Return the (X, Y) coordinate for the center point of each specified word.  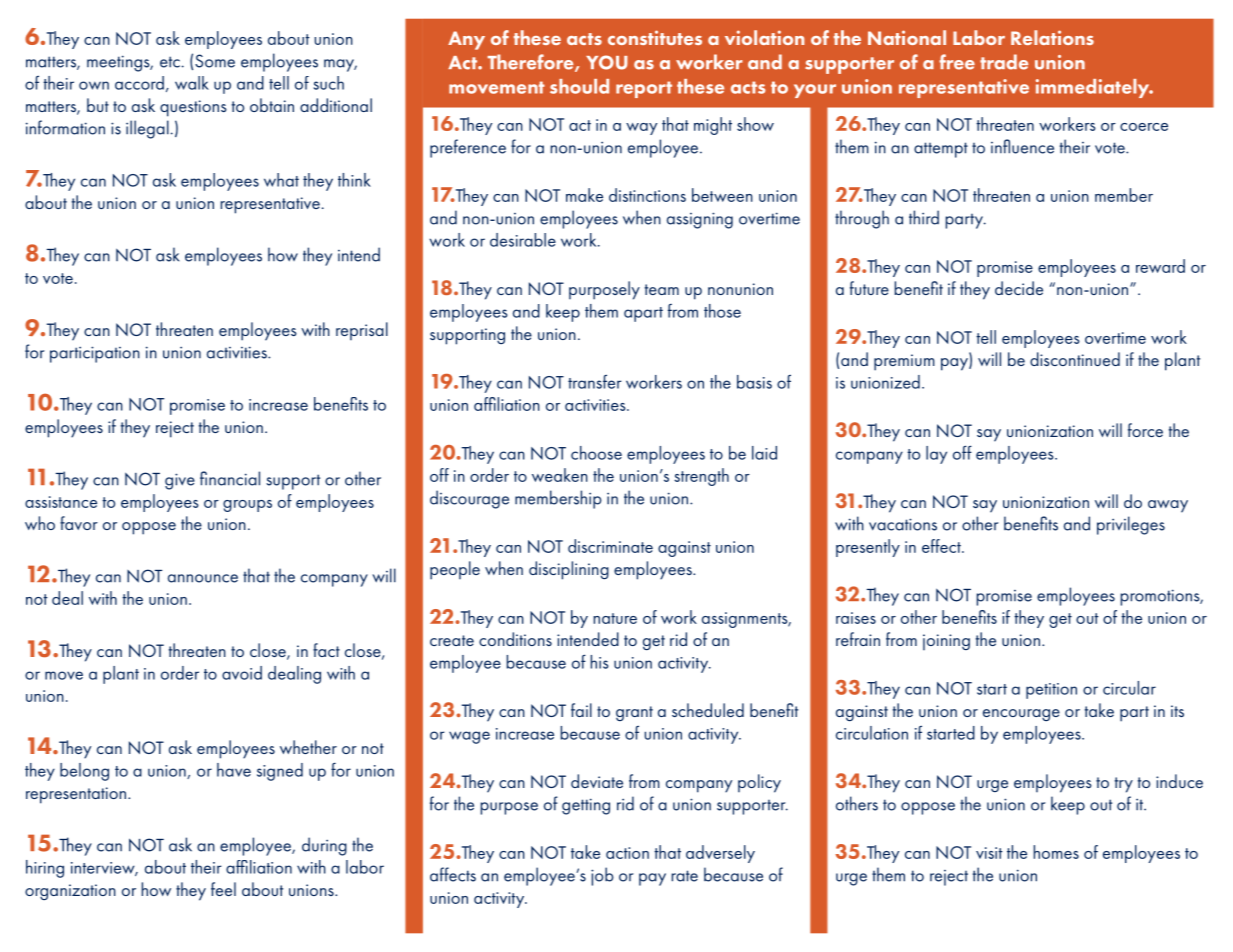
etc (170, 62)
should (579, 86)
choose (596, 453)
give (180, 481)
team (662, 289)
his (599, 662)
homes (1056, 852)
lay (936, 455)
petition (1051, 691)
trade (1004, 62)
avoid (242, 673)
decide (1019, 288)
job (602, 876)
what (281, 180)
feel (223, 889)
